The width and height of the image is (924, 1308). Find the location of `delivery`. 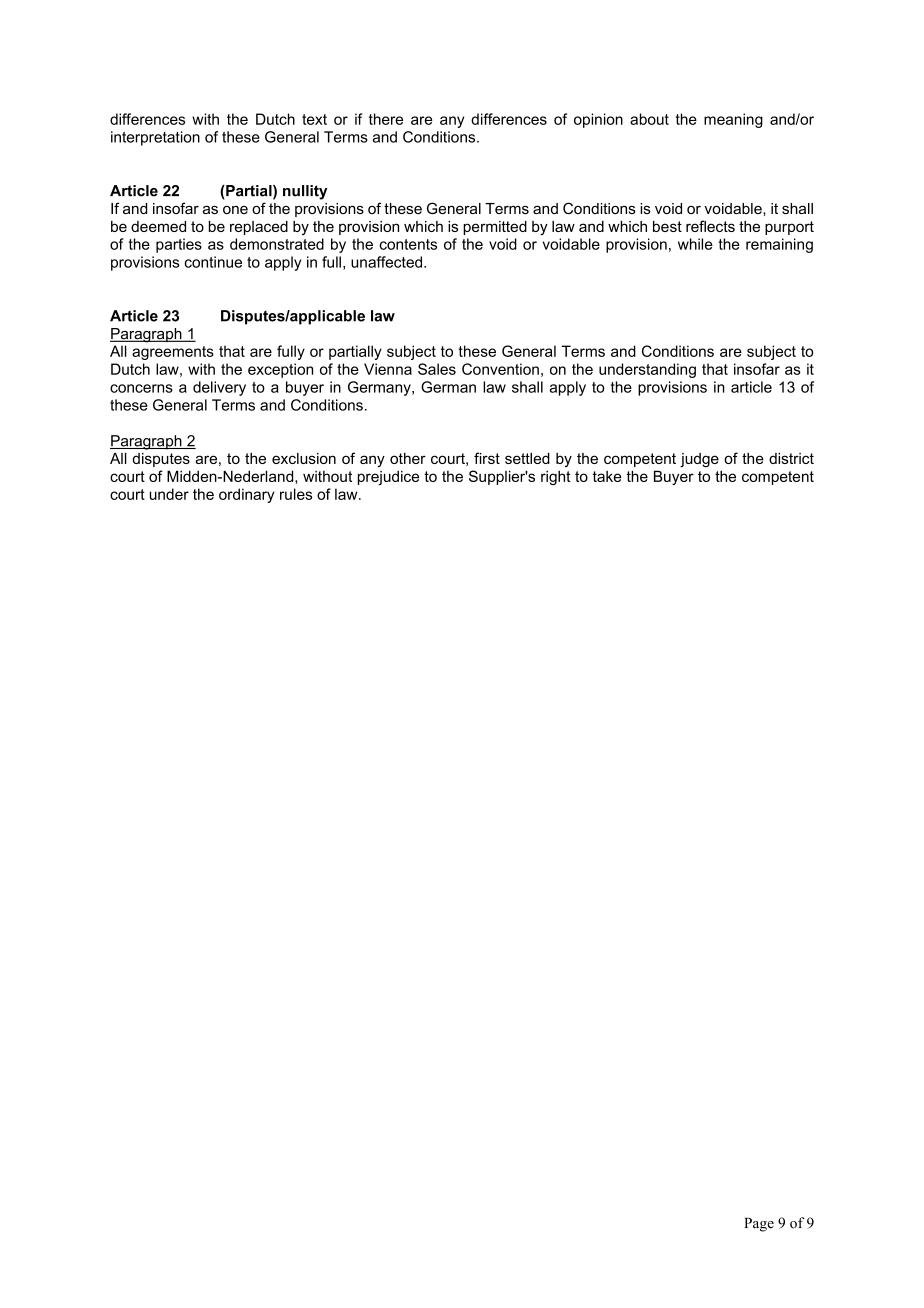

delivery is located at coordinates (219, 388).
